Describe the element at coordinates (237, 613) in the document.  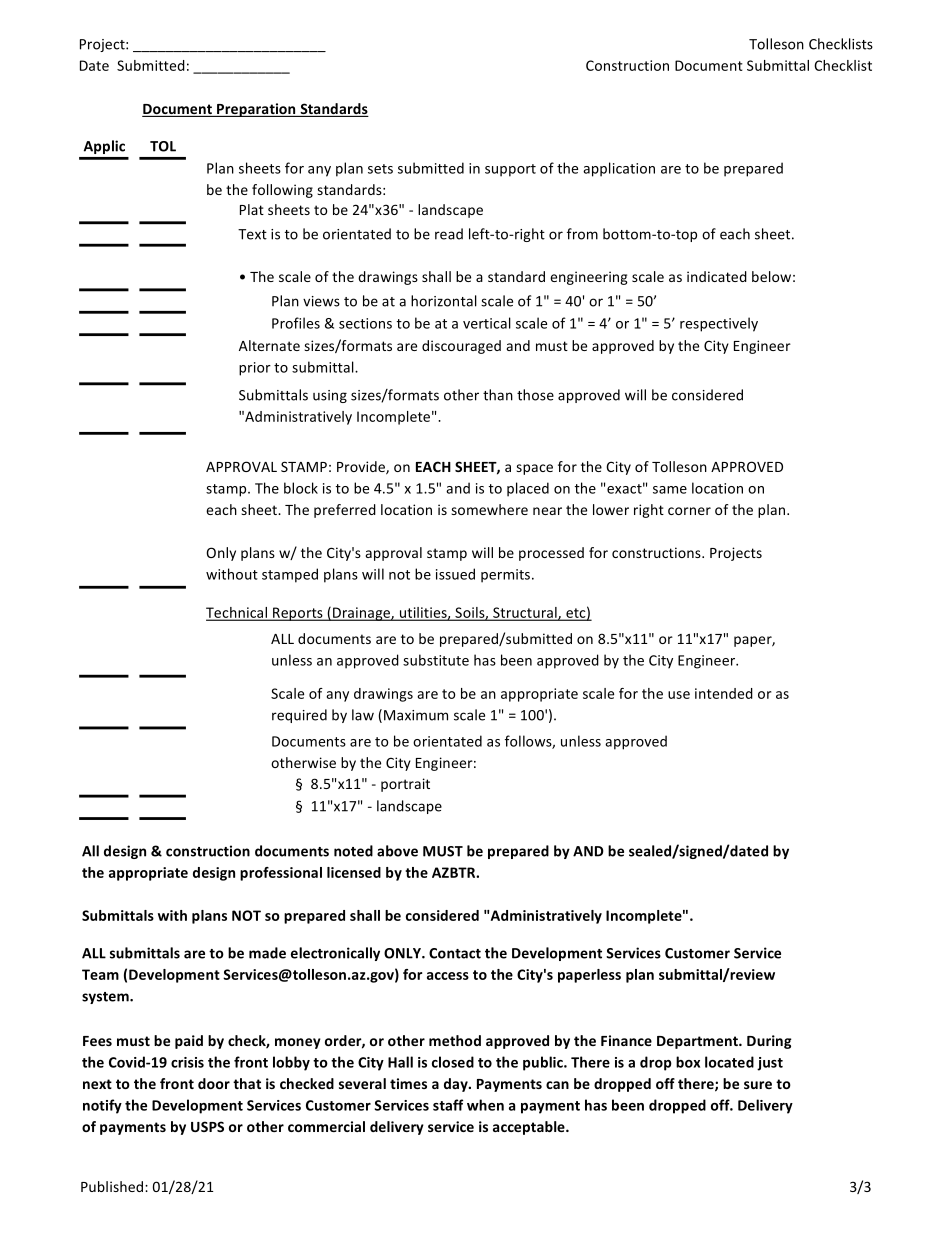
I see `Technical` at that location.
